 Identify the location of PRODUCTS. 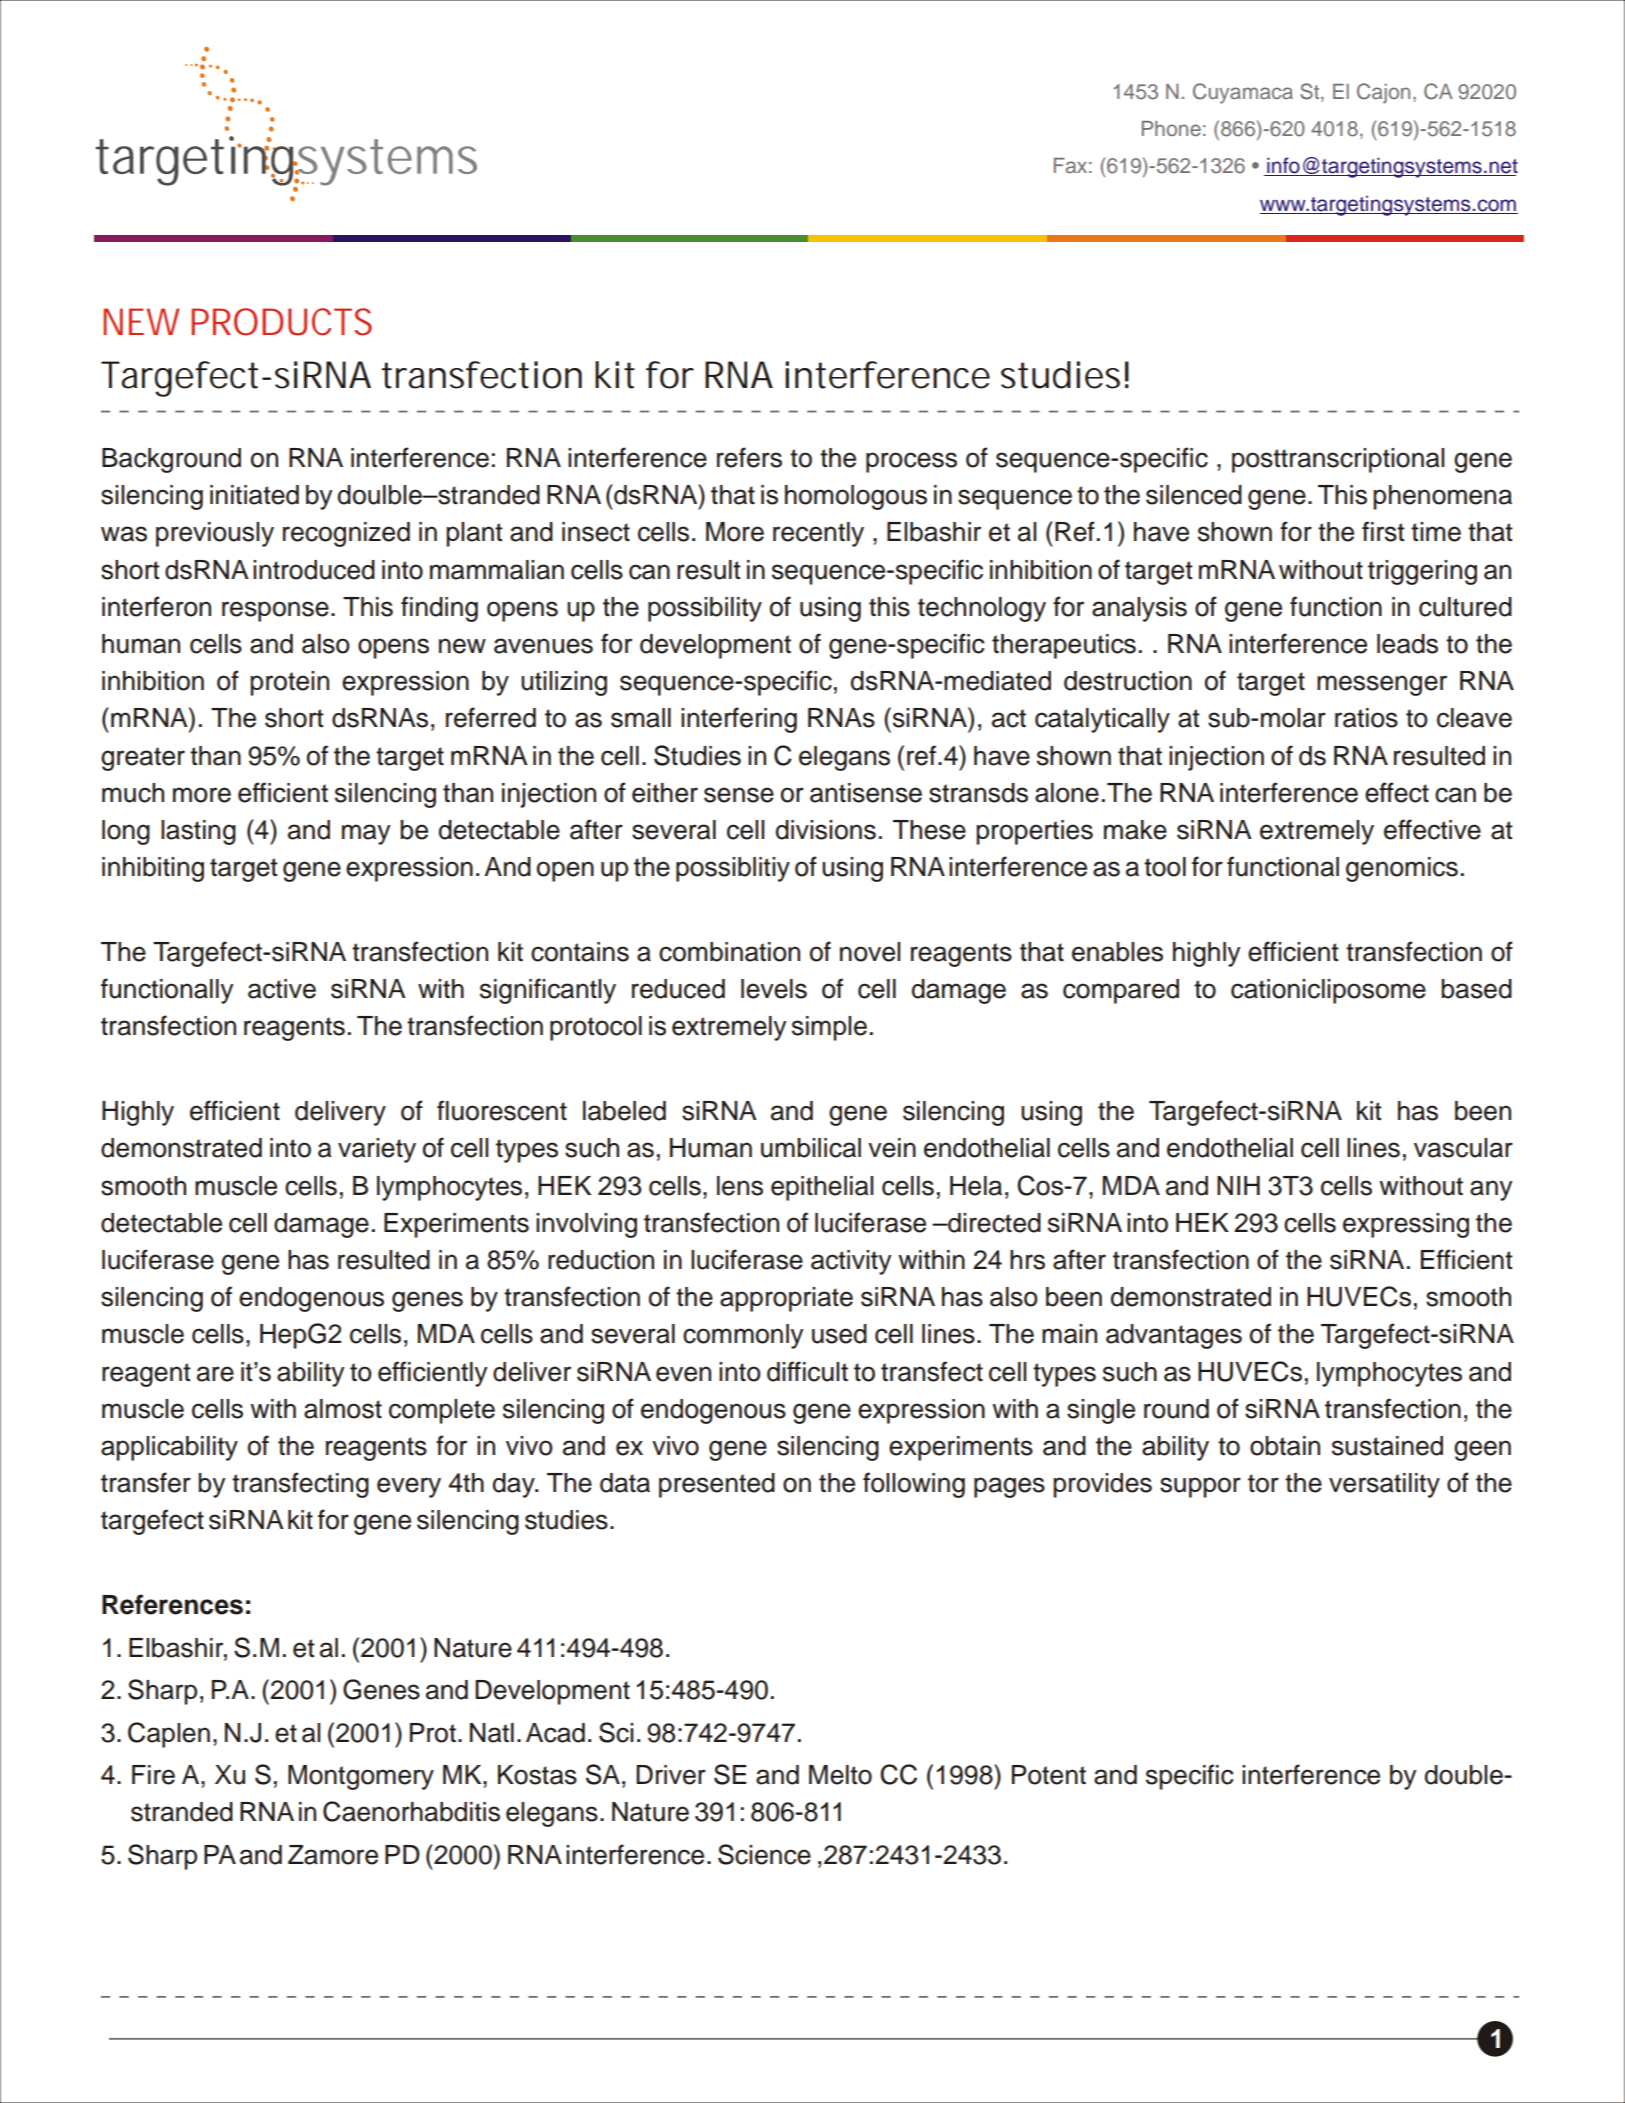
(281, 322).
